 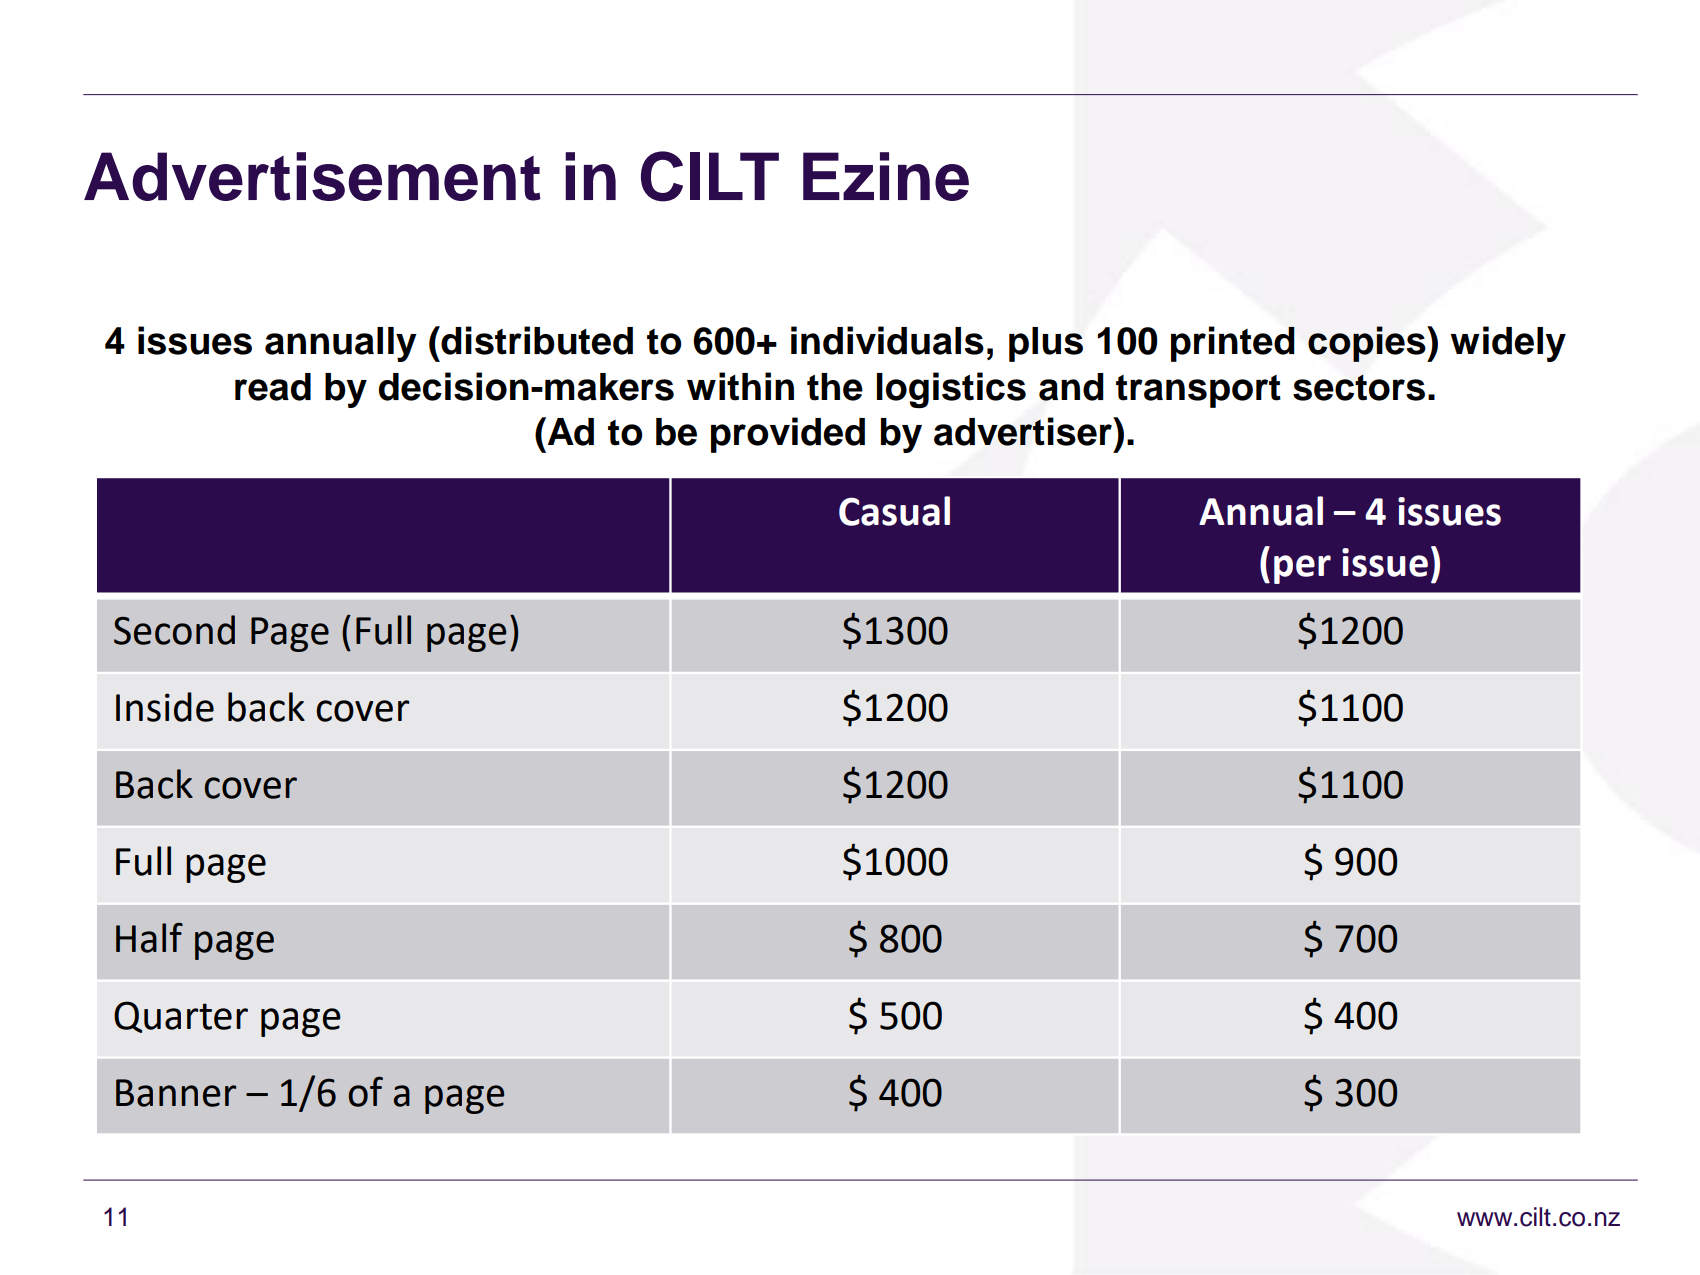 I want to click on read, so click(x=273, y=387).
